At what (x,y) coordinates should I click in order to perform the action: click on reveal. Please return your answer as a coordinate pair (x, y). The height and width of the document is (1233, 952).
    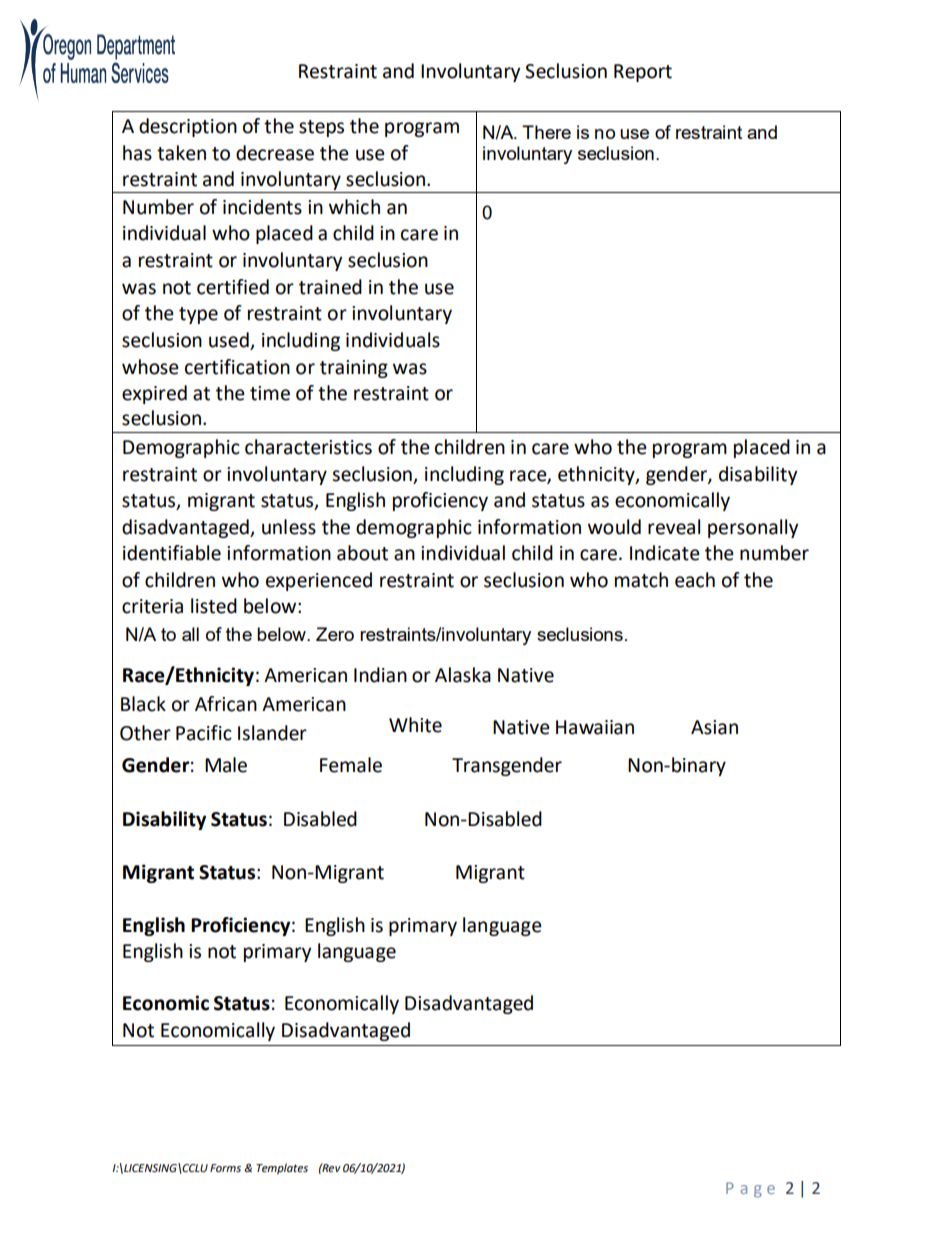
    Looking at the image, I should click on (674, 527).
